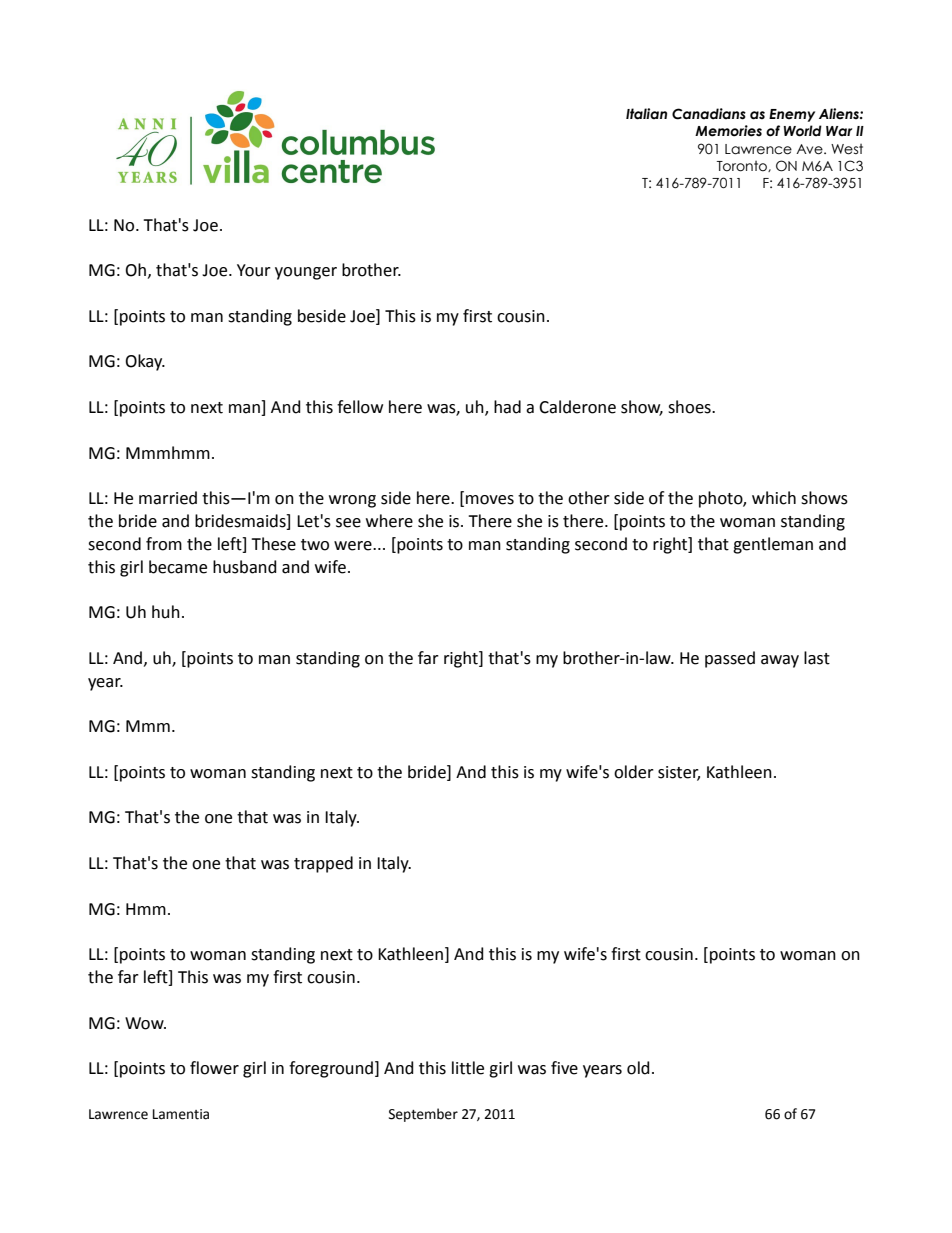 The image size is (952, 1233). Describe the element at coordinates (780, 661) in the image. I see `away` at that location.
